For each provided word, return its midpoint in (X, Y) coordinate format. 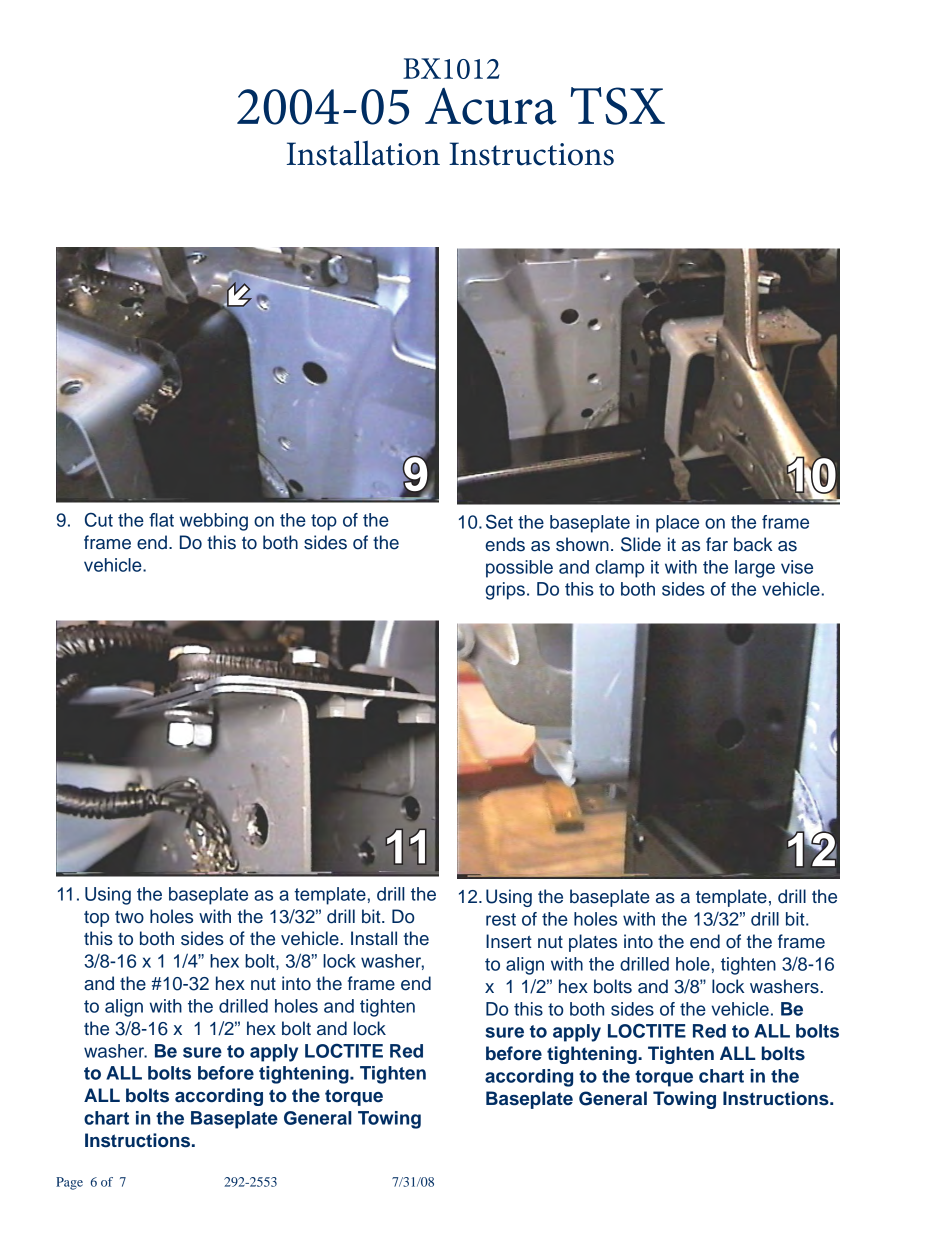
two (129, 917)
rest (501, 919)
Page (69, 1183)
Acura (491, 106)
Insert (509, 941)
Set (499, 521)
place (677, 524)
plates (593, 943)
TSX (618, 106)
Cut (99, 519)
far (717, 544)
